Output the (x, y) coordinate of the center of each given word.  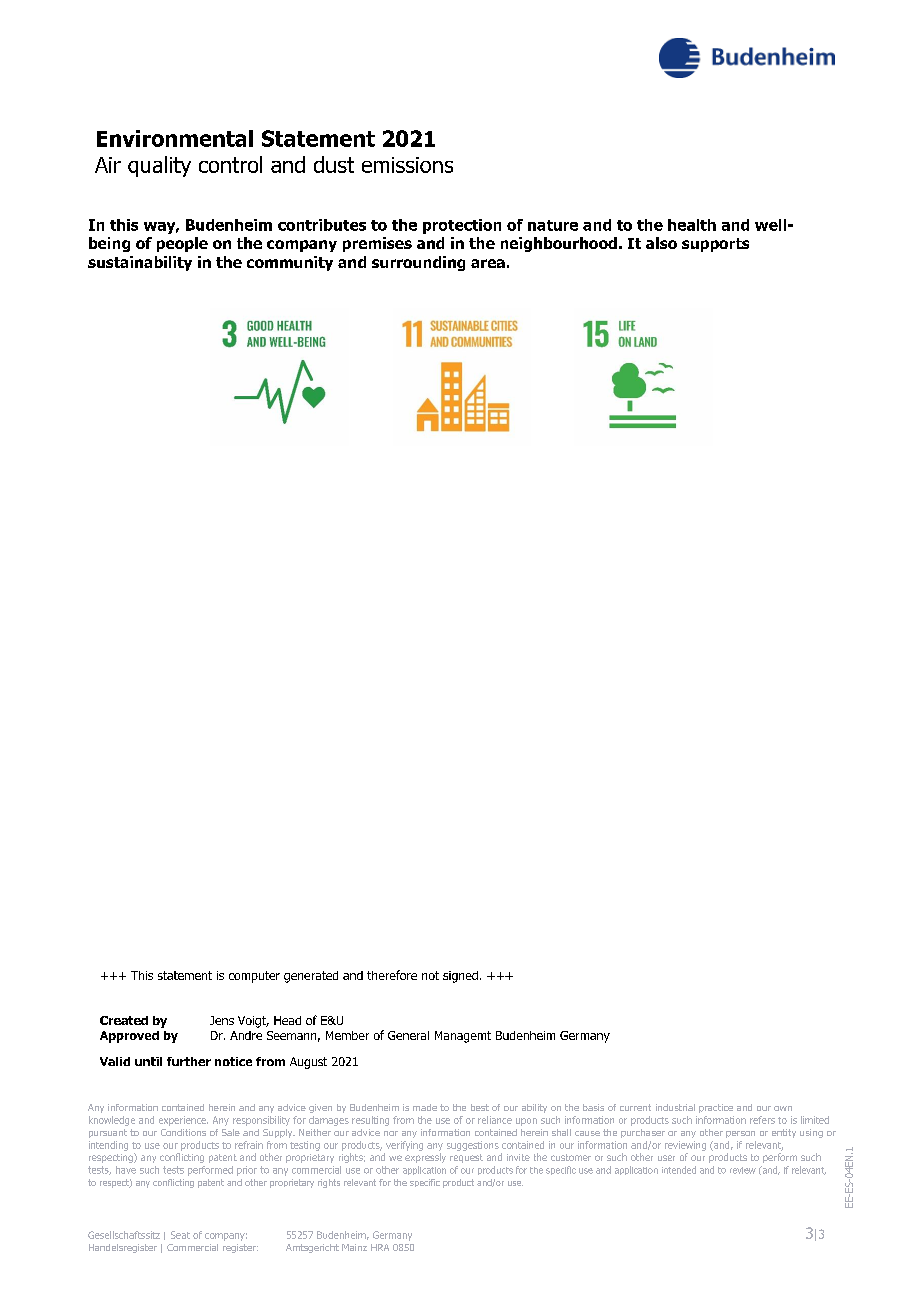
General (408, 1035)
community (290, 263)
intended (679, 1170)
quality (159, 166)
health (692, 225)
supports (715, 245)
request (466, 1158)
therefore (392, 975)
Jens (222, 1020)
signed (460, 977)
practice (716, 1108)
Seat (180, 1235)
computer (254, 977)
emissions (407, 165)
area (488, 263)
